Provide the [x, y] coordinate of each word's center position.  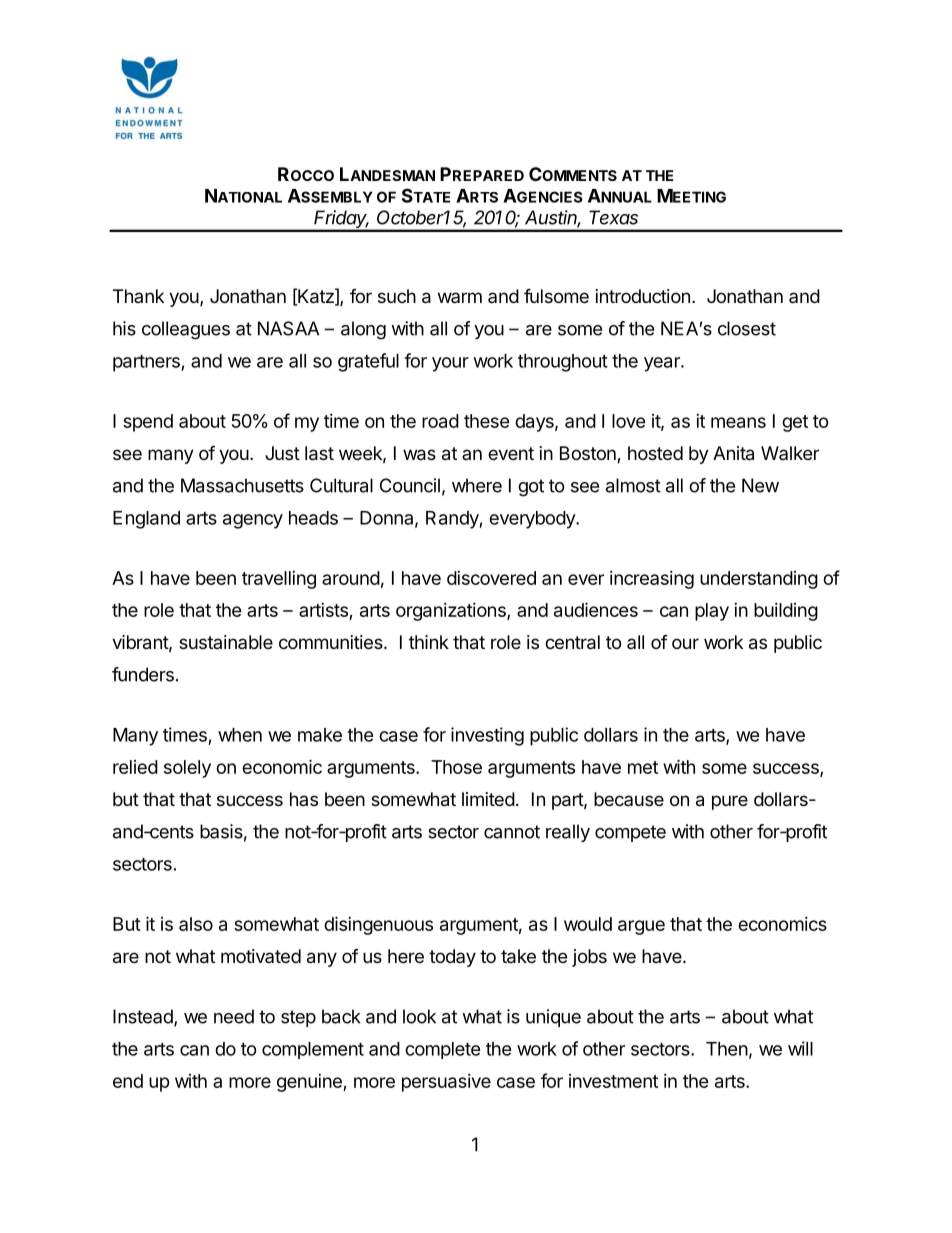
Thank [138, 296]
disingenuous [378, 925]
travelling [279, 580]
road [440, 421]
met [643, 767]
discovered [491, 578]
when [240, 735]
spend [148, 423]
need [234, 1016]
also [196, 924]
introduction [643, 296]
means [738, 422]
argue [641, 927]
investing [487, 736]
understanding [759, 580]
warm [460, 297]
